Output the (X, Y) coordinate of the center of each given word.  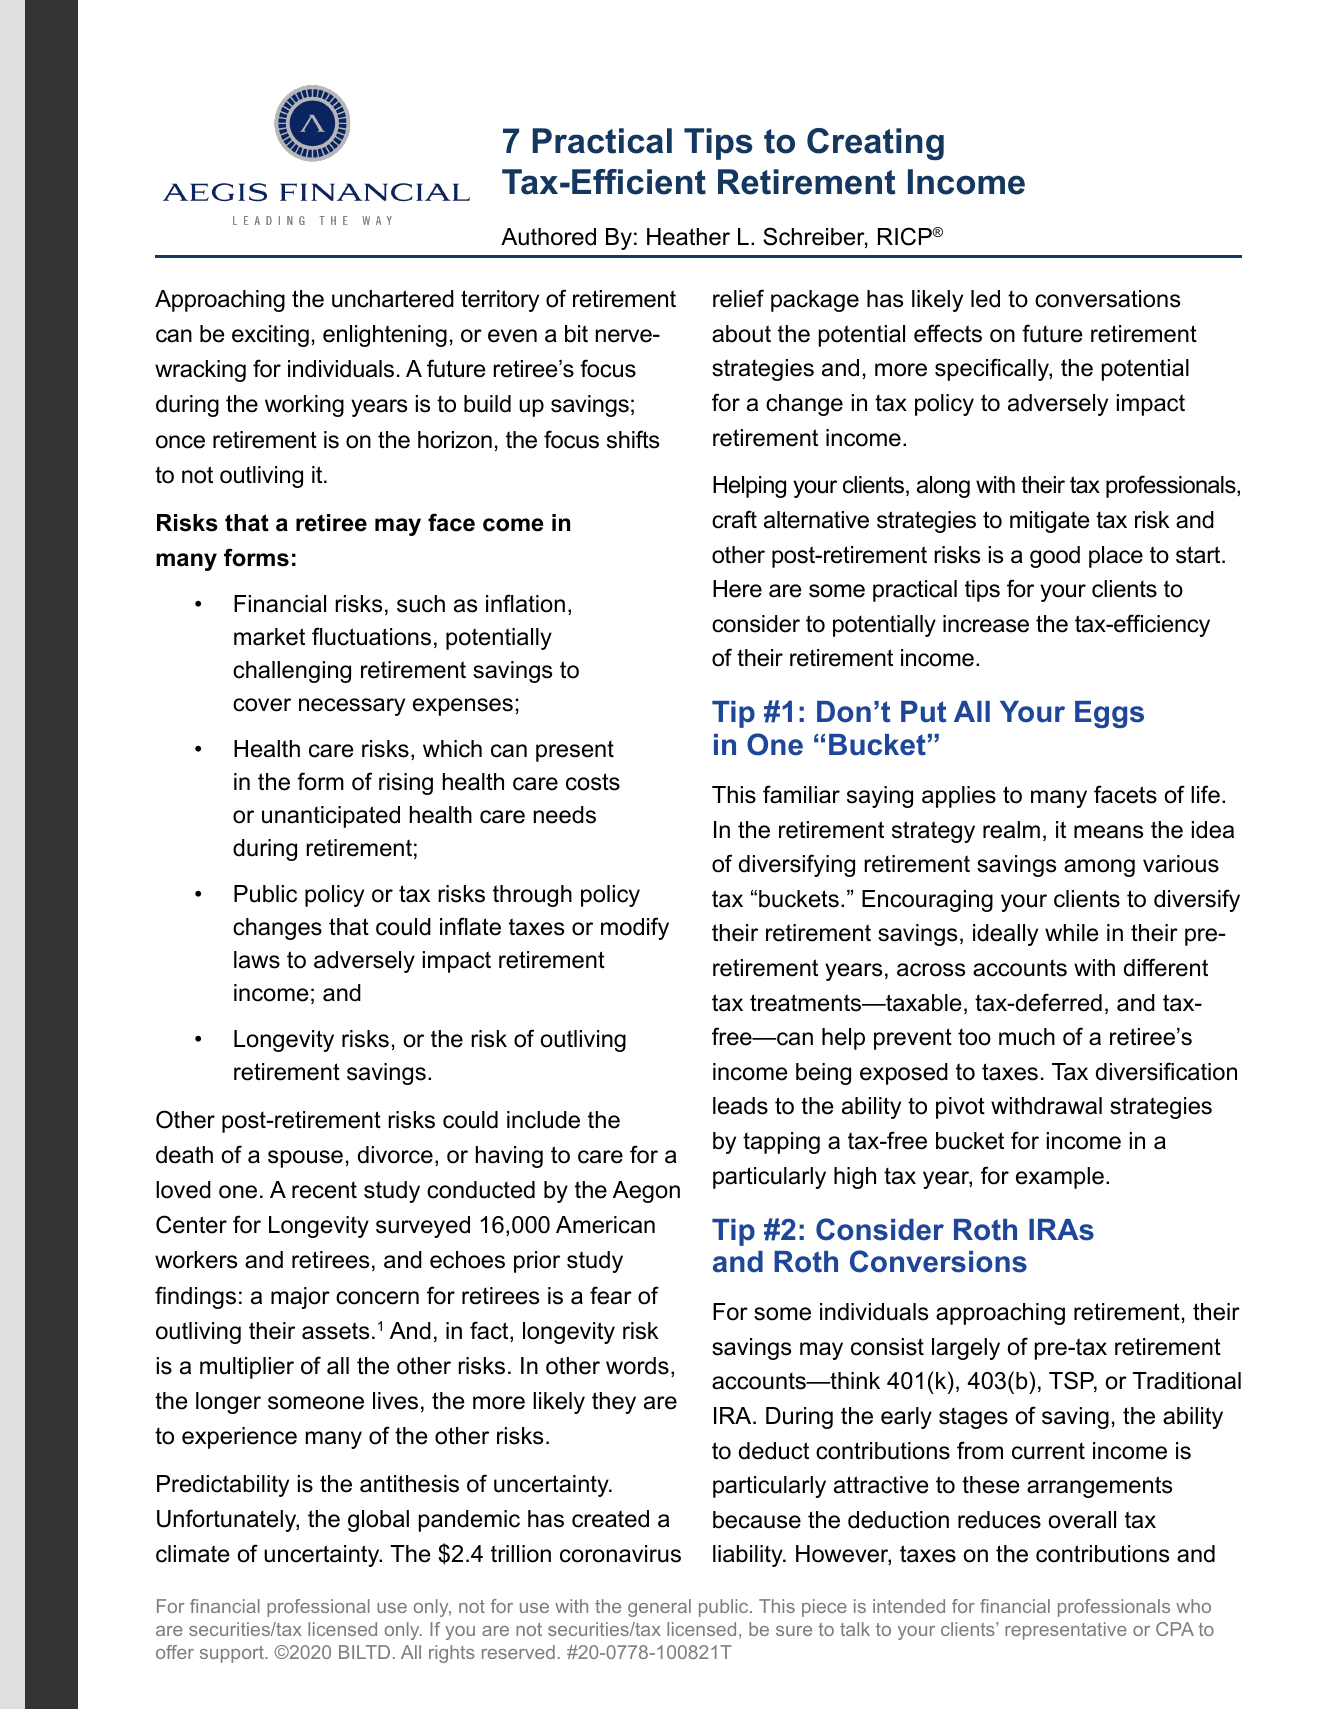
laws (257, 960)
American (605, 1225)
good (1055, 557)
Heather (688, 237)
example (1060, 1178)
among (1099, 868)
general (659, 1608)
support (233, 1654)
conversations (1107, 299)
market (269, 637)
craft (734, 519)
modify (635, 928)
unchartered (393, 299)
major (300, 1298)
